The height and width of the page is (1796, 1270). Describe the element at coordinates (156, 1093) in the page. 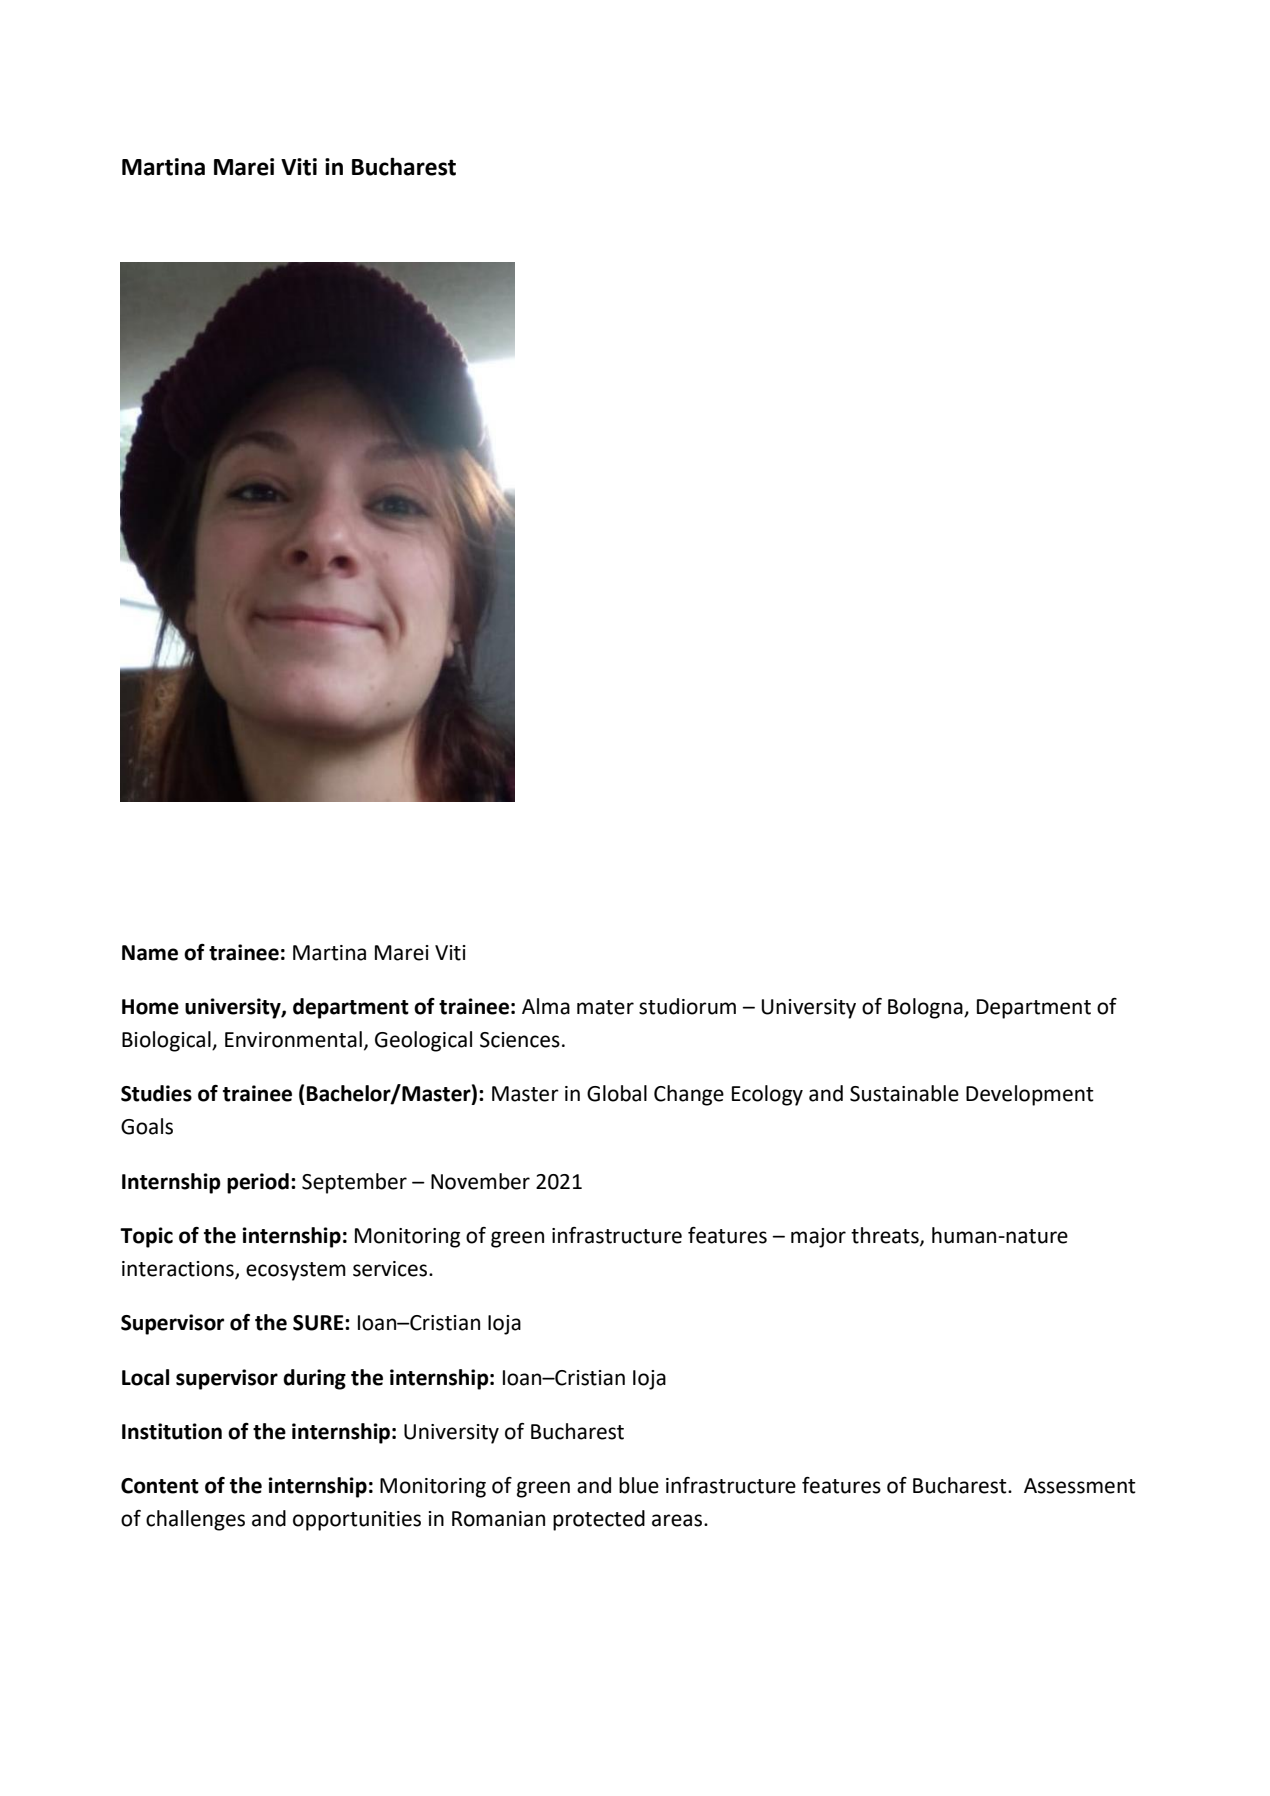

I see `Studies` at that location.
